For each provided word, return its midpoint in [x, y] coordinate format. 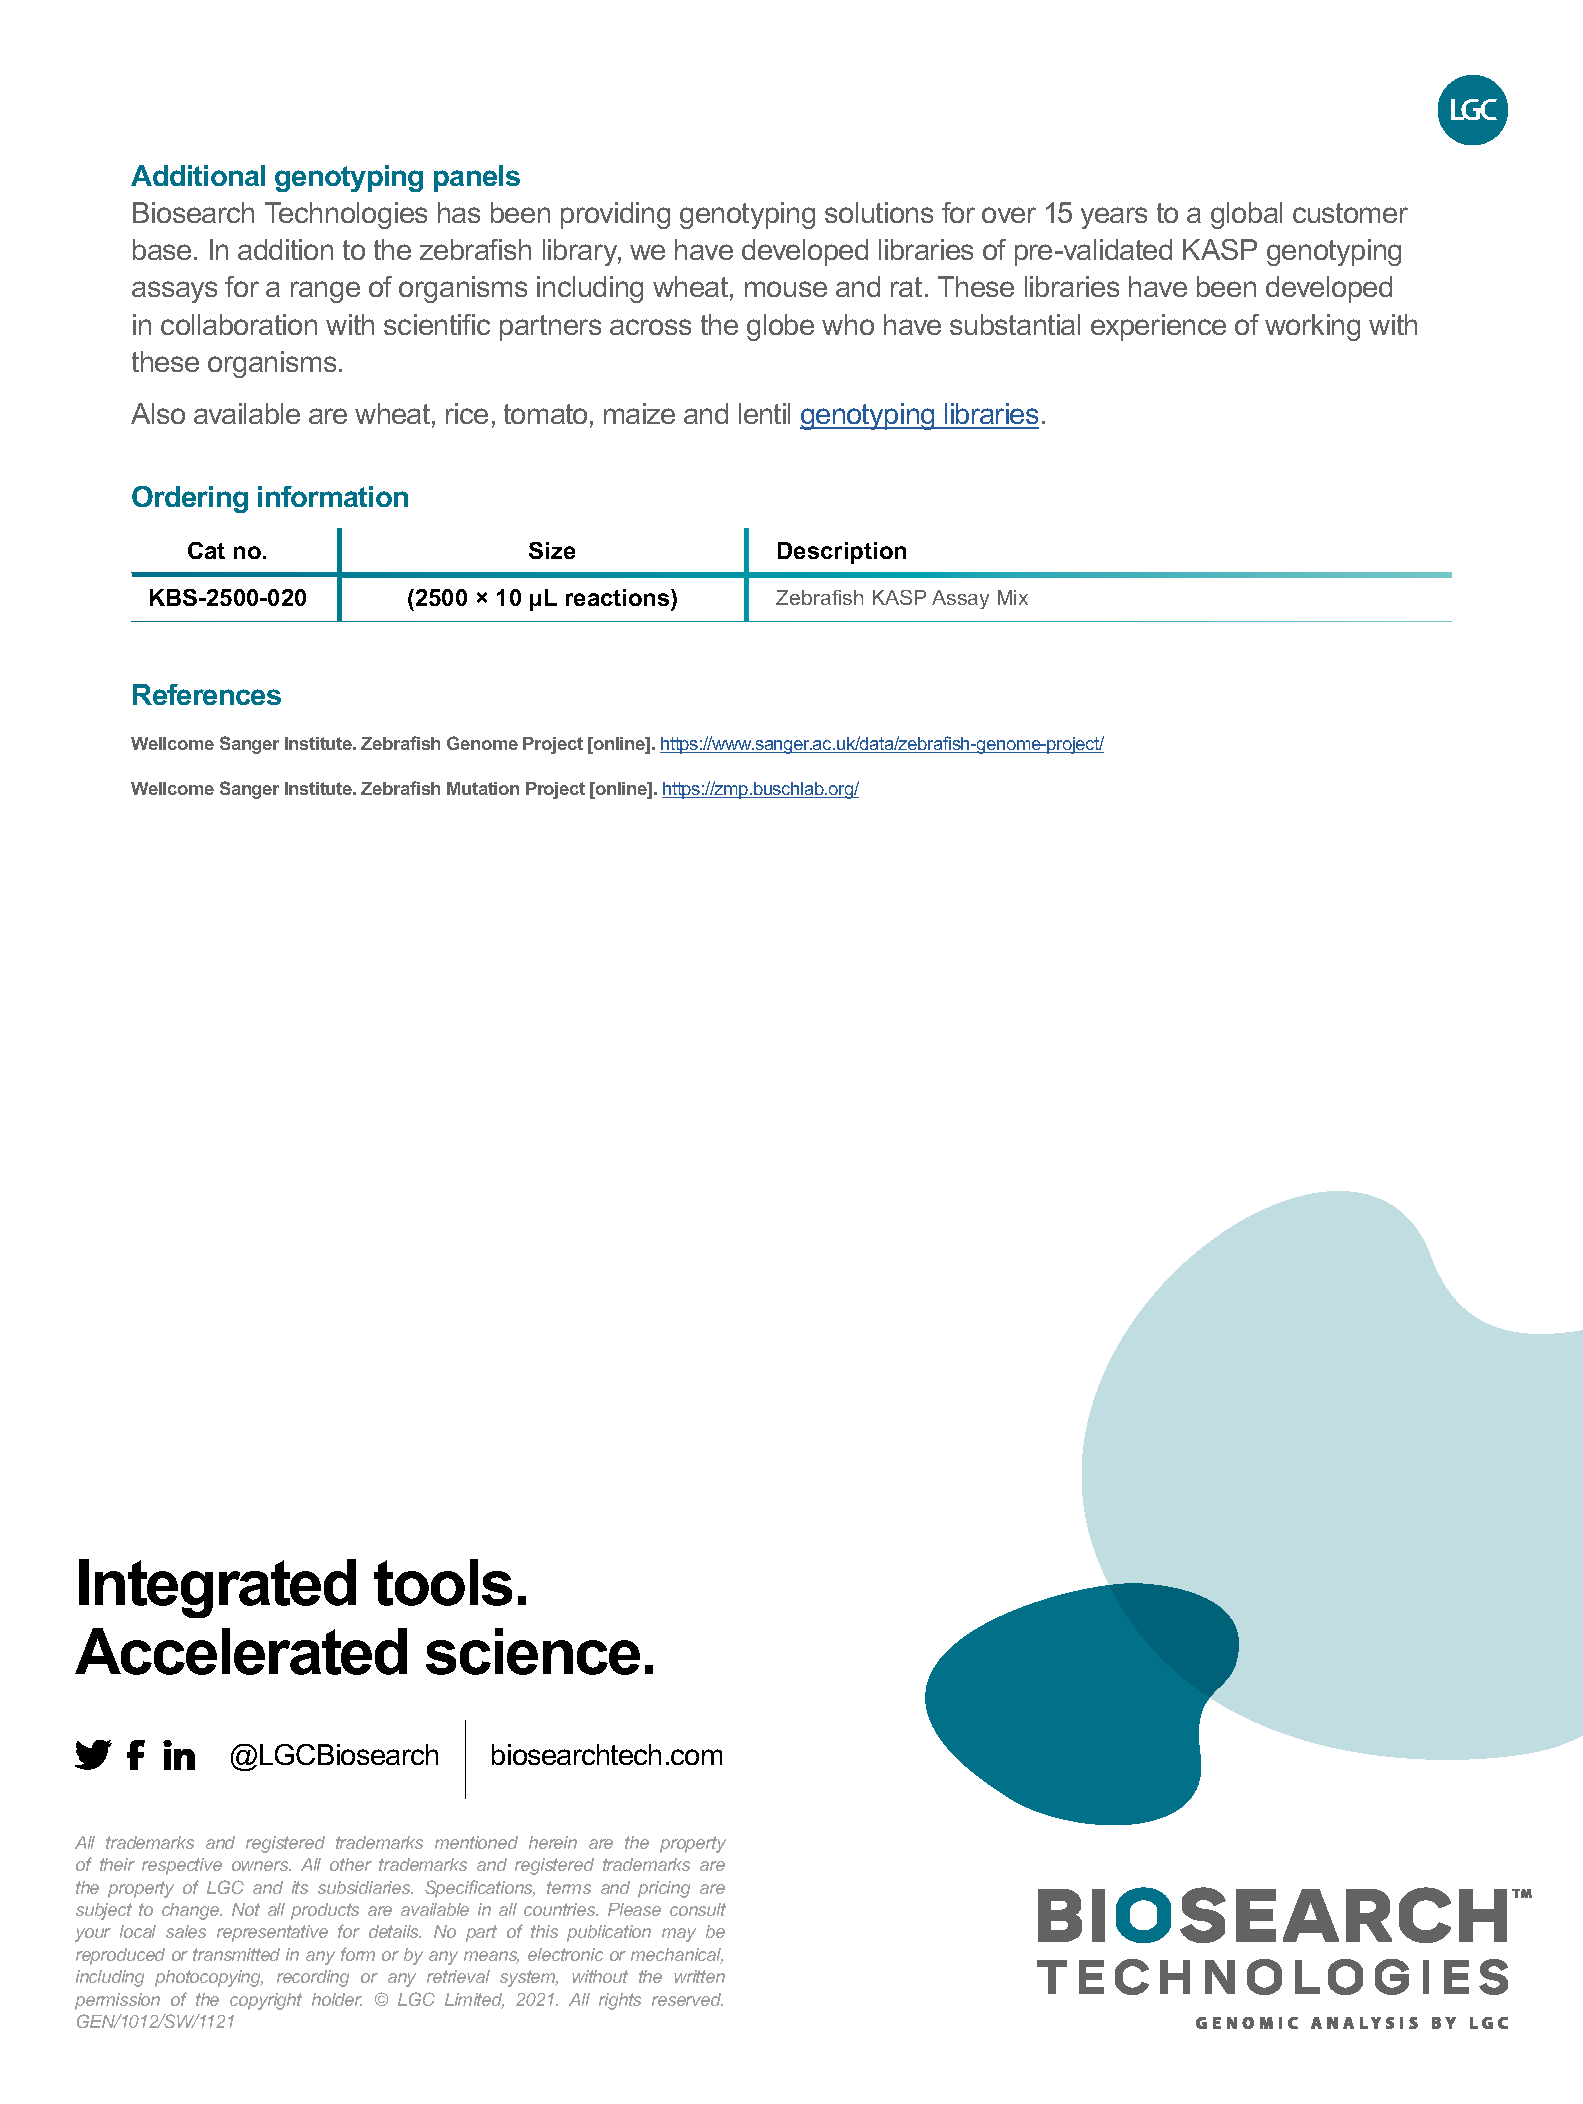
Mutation [483, 788]
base [162, 249]
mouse [786, 289]
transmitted [236, 1954]
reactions [619, 599]
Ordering [190, 499]
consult [698, 1909]
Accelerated [241, 1651]
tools [443, 1582]
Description [842, 553]
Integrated [217, 1588]
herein [553, 1842]
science [533, 1651]
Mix [1013, 597]
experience [1158, 327]
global [1246, 215]
